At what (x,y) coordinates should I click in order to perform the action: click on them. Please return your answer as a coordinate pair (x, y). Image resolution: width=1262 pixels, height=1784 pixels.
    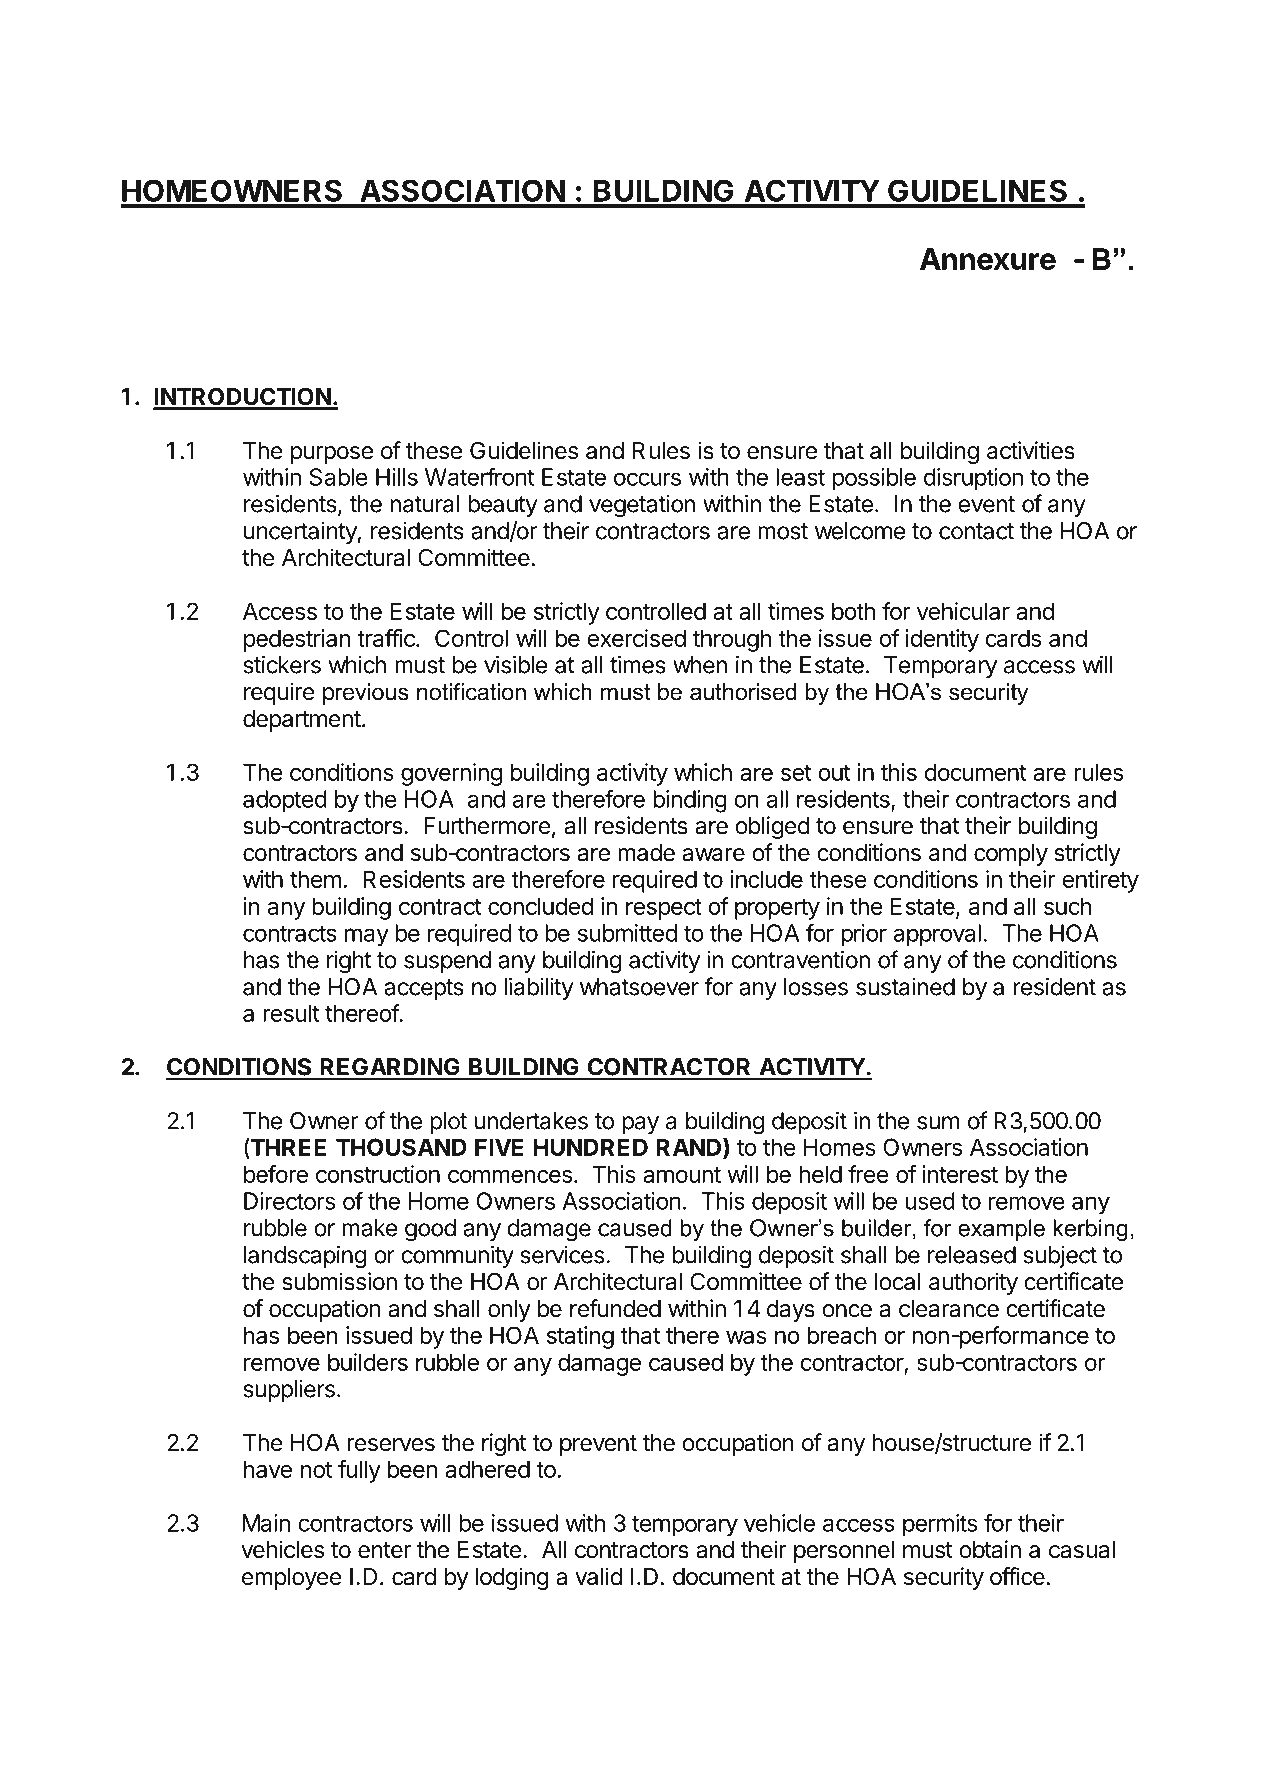
    Looking at the image, I should click on (316, 879).
